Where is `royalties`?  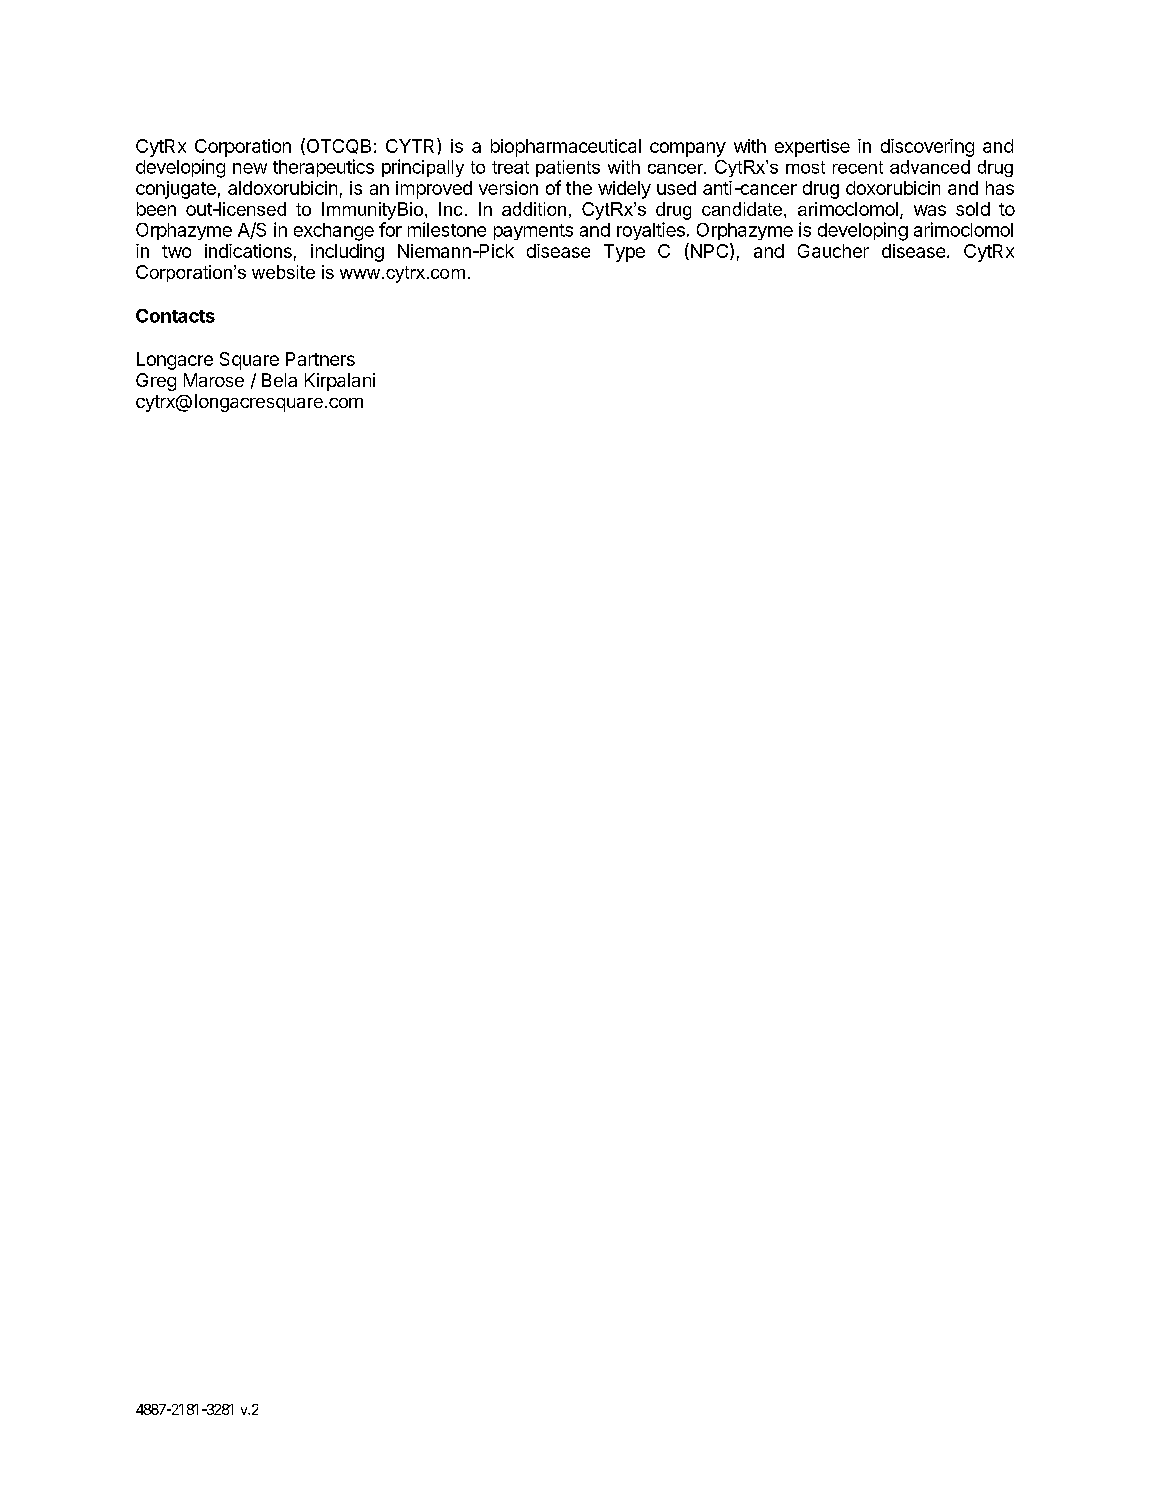
royalties is located at coordinates (651, 231).
